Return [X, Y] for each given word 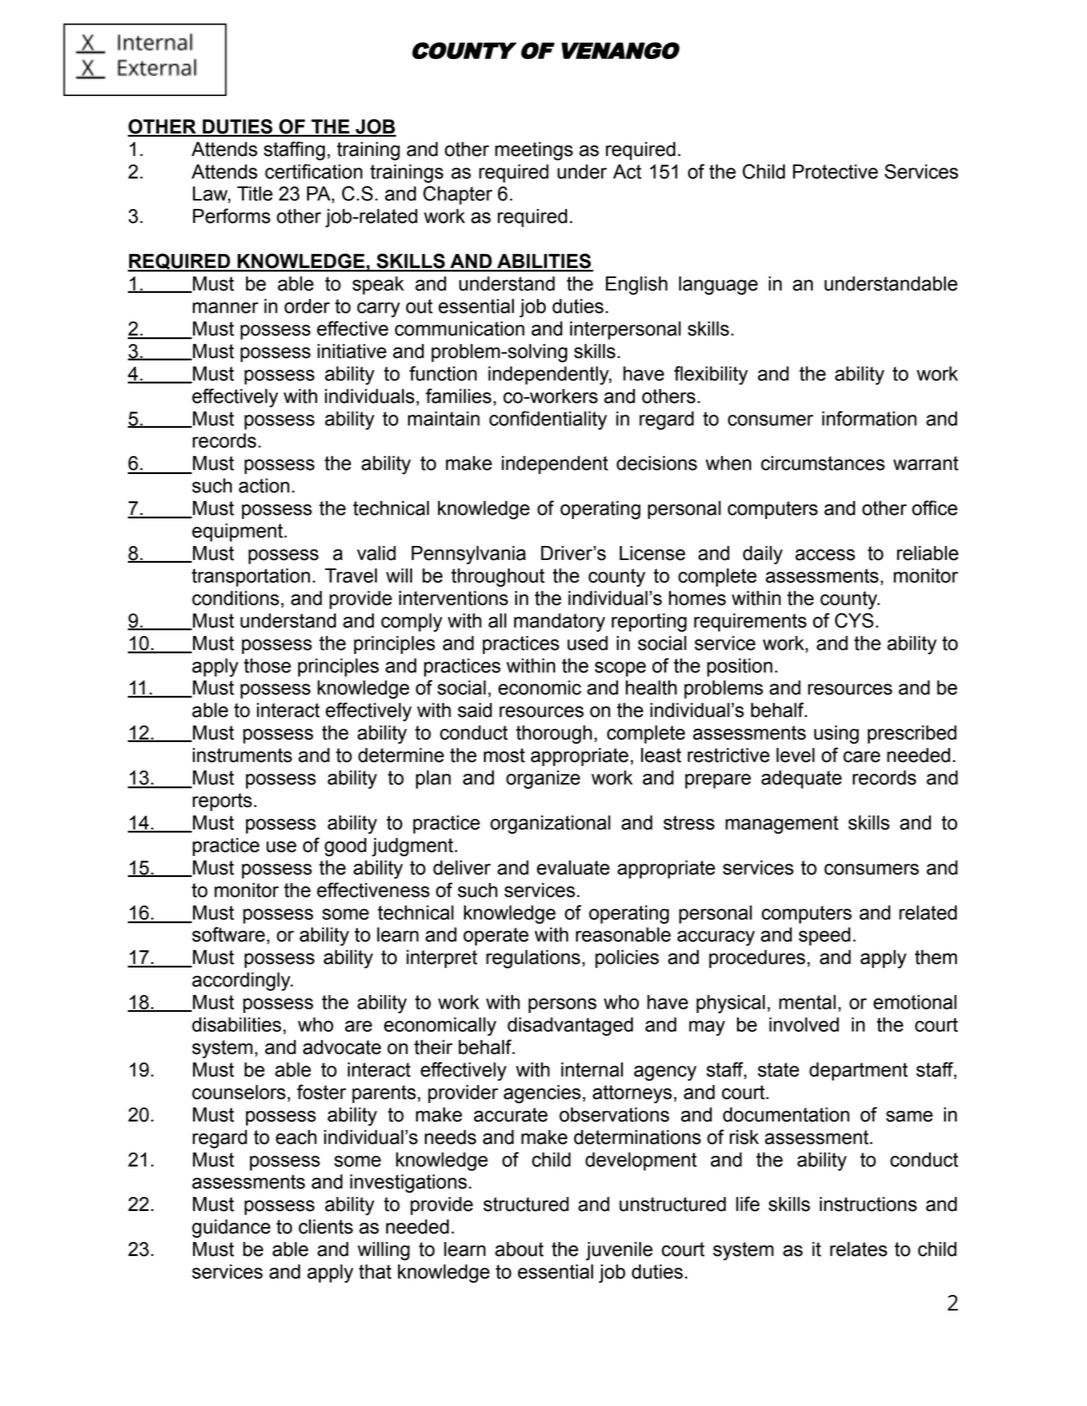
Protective [835, 171]
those [267, 665]
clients [326, 1226]
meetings [534, 151]
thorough [554, 734]
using [836, 734]
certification [314, 171]
